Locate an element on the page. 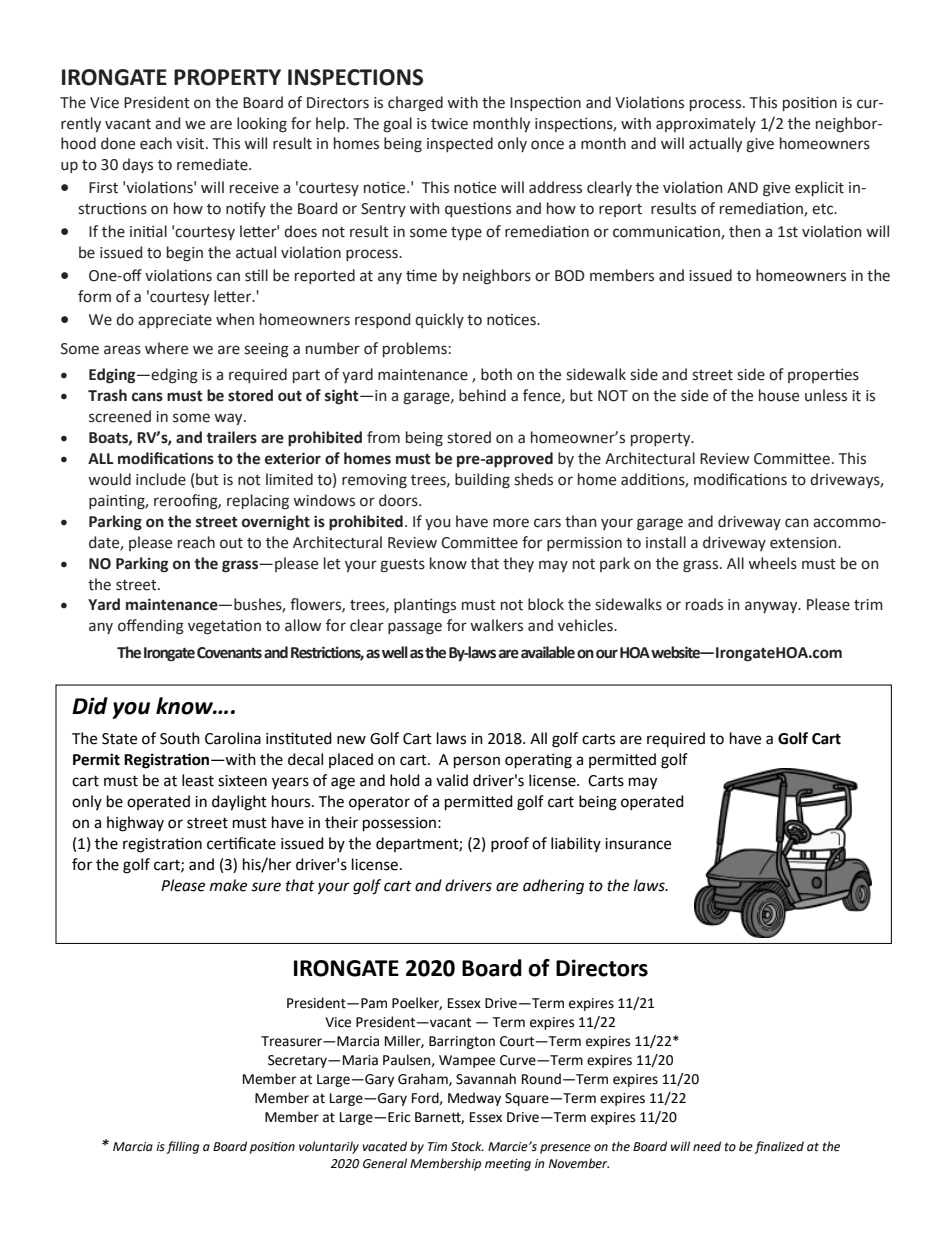 This image has width=952, height=1233. anyway is located at coordinates (772, 607).
